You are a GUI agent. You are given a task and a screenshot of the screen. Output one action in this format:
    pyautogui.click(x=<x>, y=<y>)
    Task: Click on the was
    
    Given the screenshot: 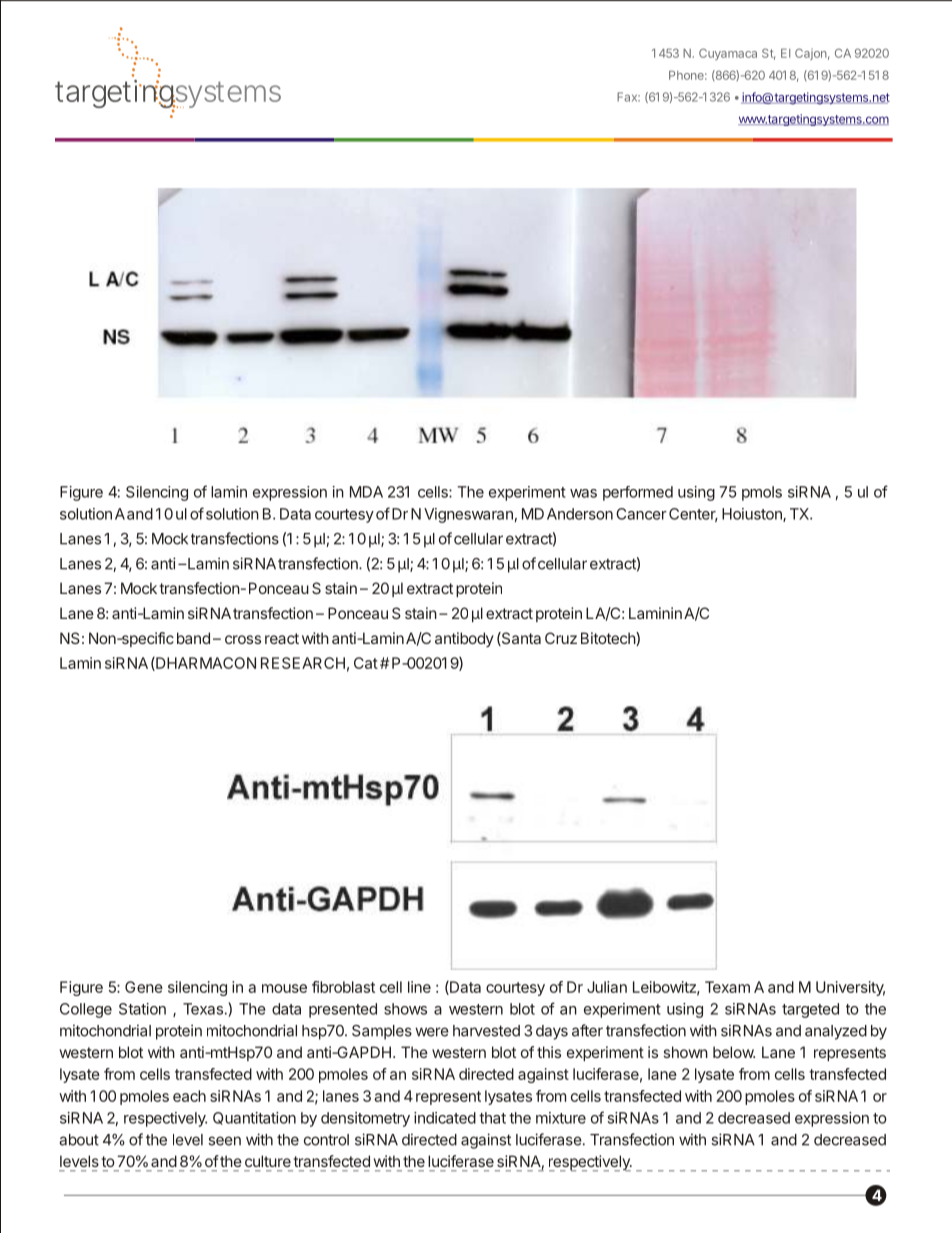 What is the action you would take?
    pyautogui.click(x=583, y=493)
